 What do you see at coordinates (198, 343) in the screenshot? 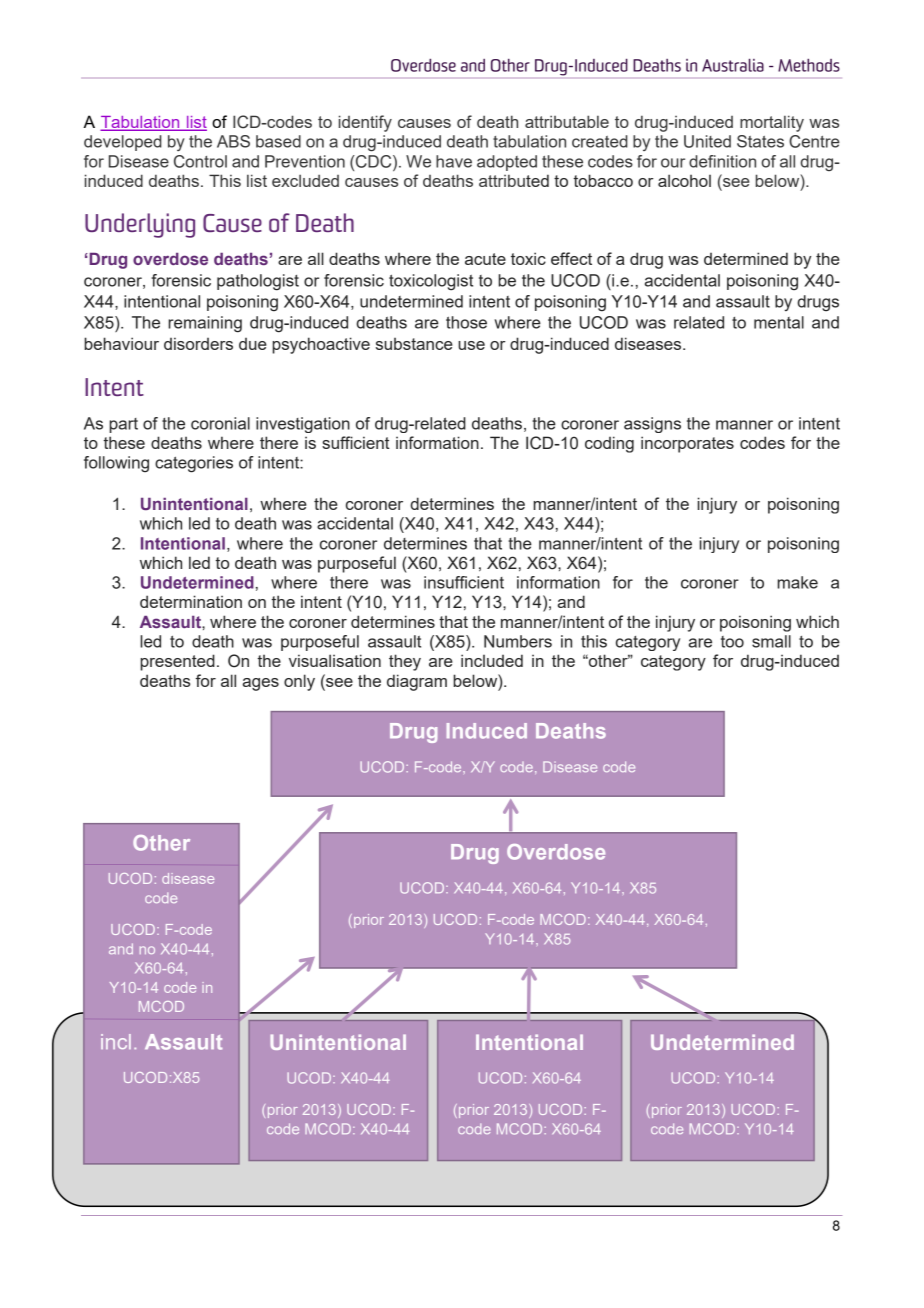
I see `disorders` at bounding box center [198, 343].
